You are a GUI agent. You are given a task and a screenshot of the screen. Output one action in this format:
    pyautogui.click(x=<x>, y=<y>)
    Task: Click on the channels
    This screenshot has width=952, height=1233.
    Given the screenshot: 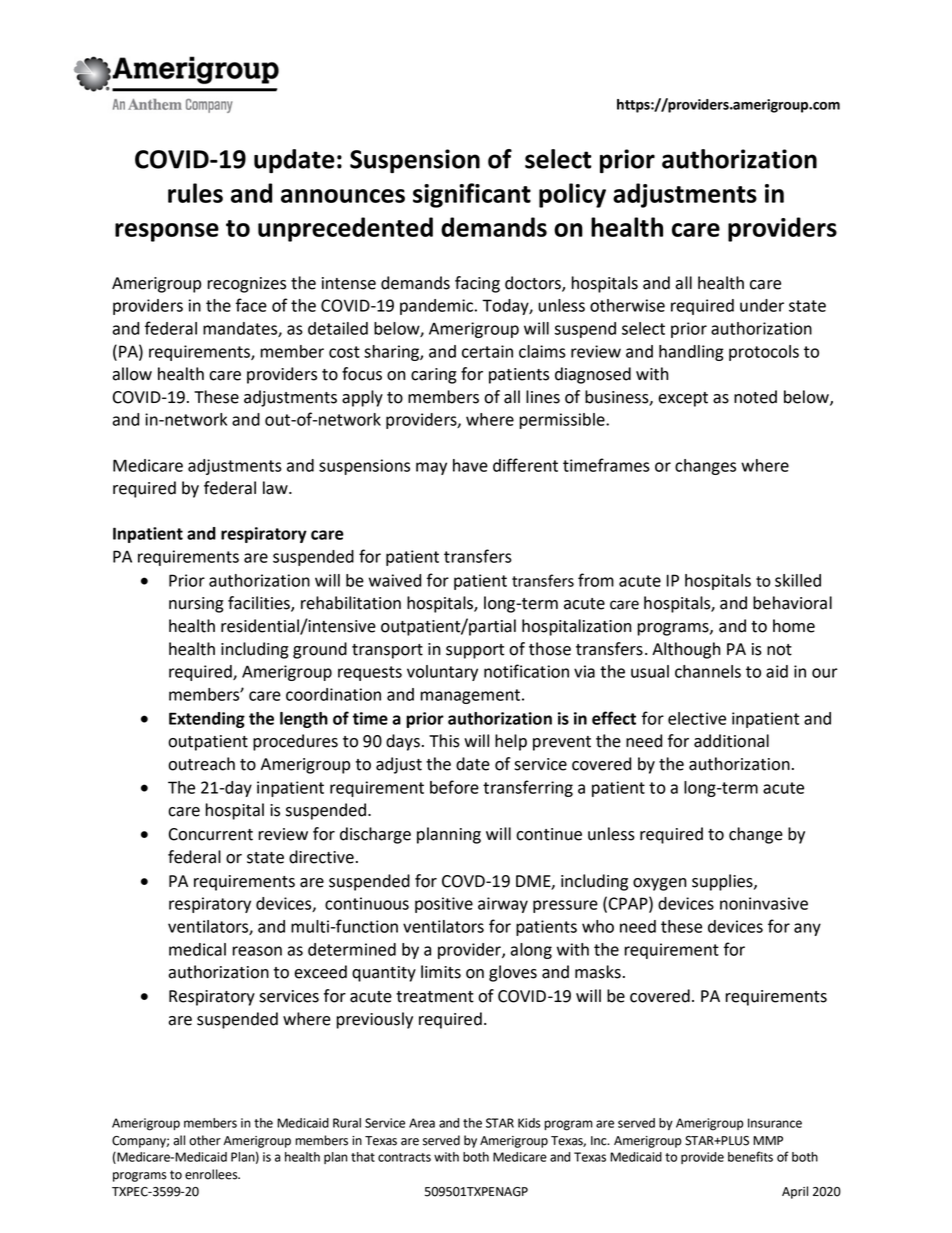 What is the action you would take?
    pyautogui.click(x=708, y=671)
